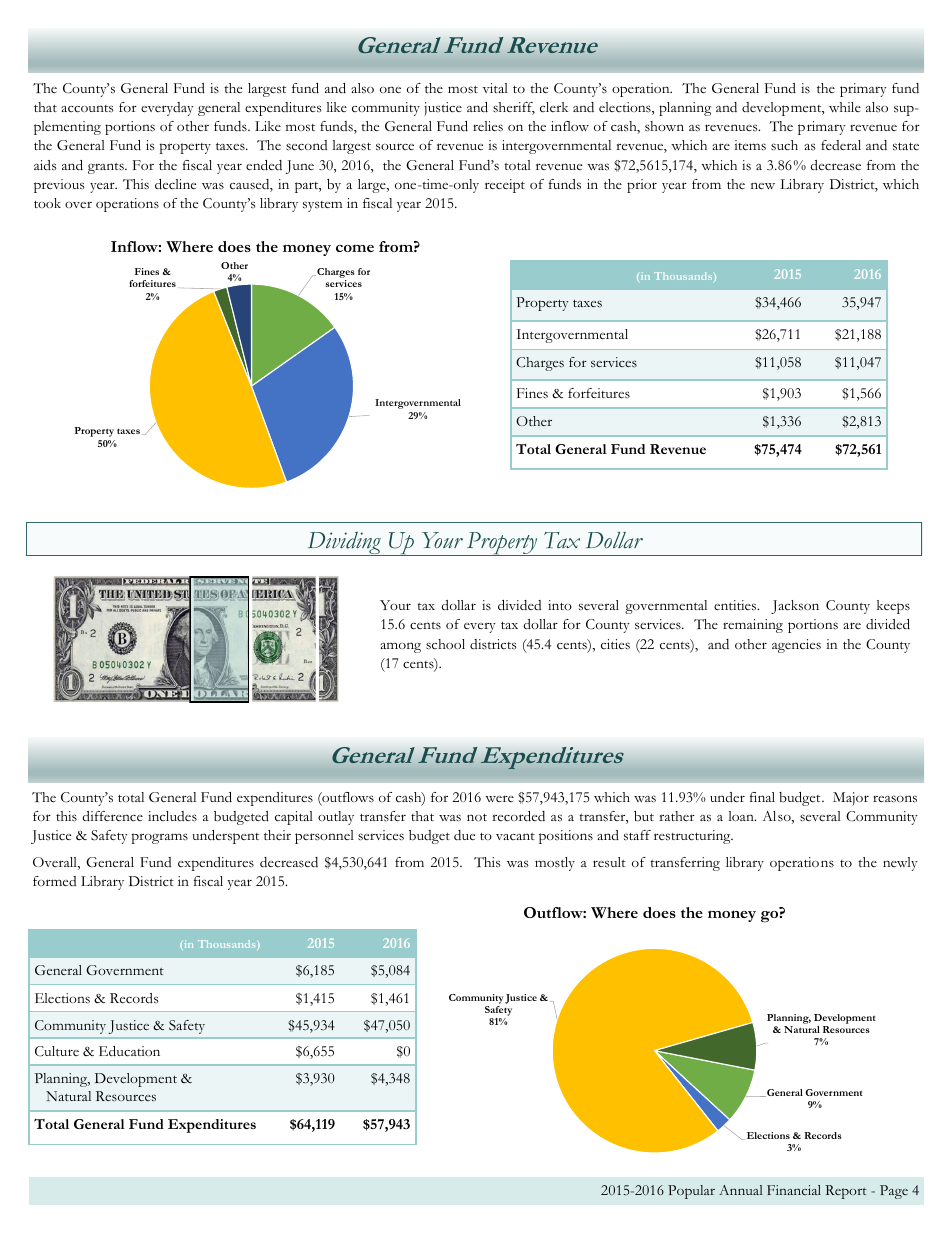  What do you see at coordinates (794, 1190) in the screenshot?
I see `Financial` at bounding box center [794, 1190].
